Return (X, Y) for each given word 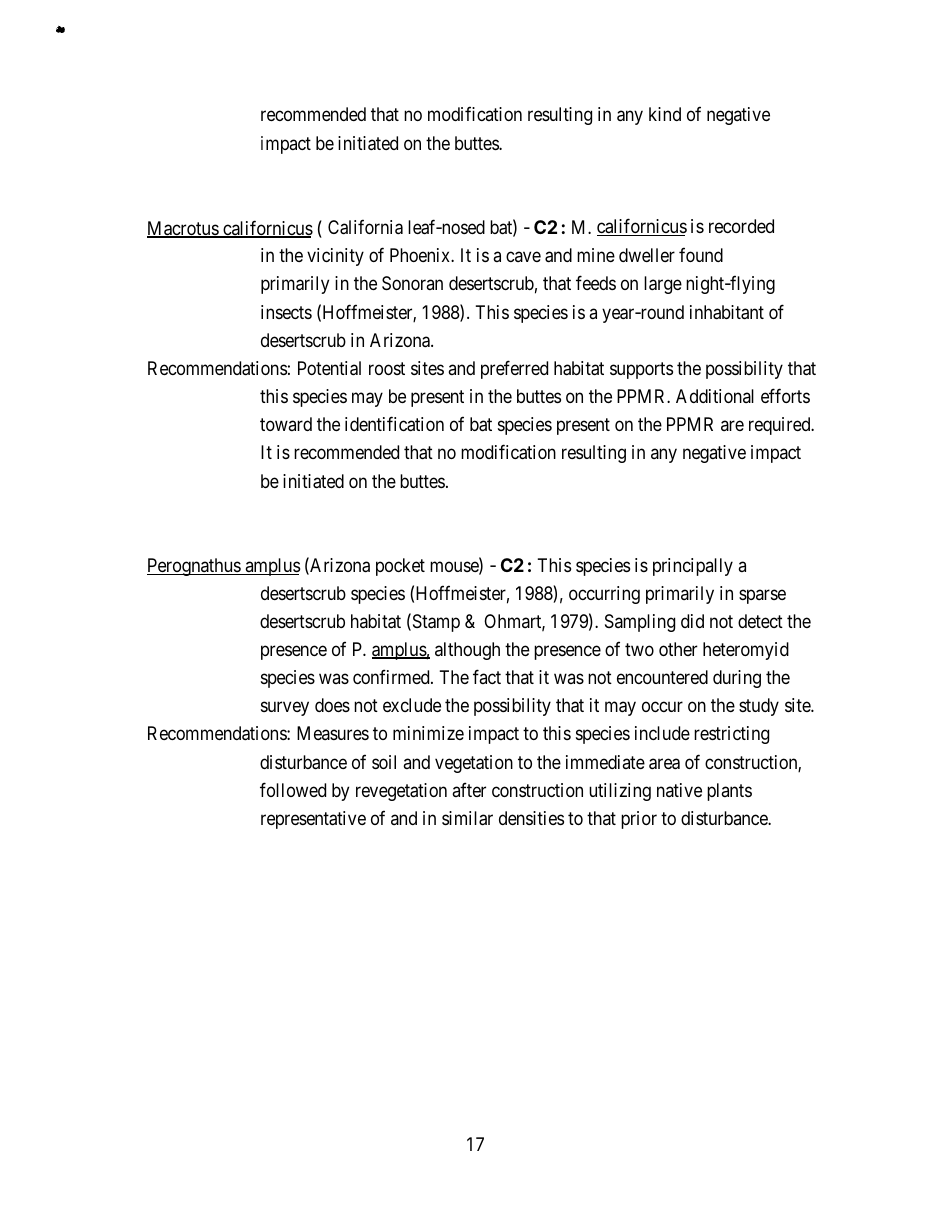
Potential (329, 368)
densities (531, 818)
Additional (715, 396)
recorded (741, 226)
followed (293, 789)
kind (665, 114)
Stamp (435, 623)
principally (693, 567)
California (365, 227)
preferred (514, 369)
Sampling (640, 623)
